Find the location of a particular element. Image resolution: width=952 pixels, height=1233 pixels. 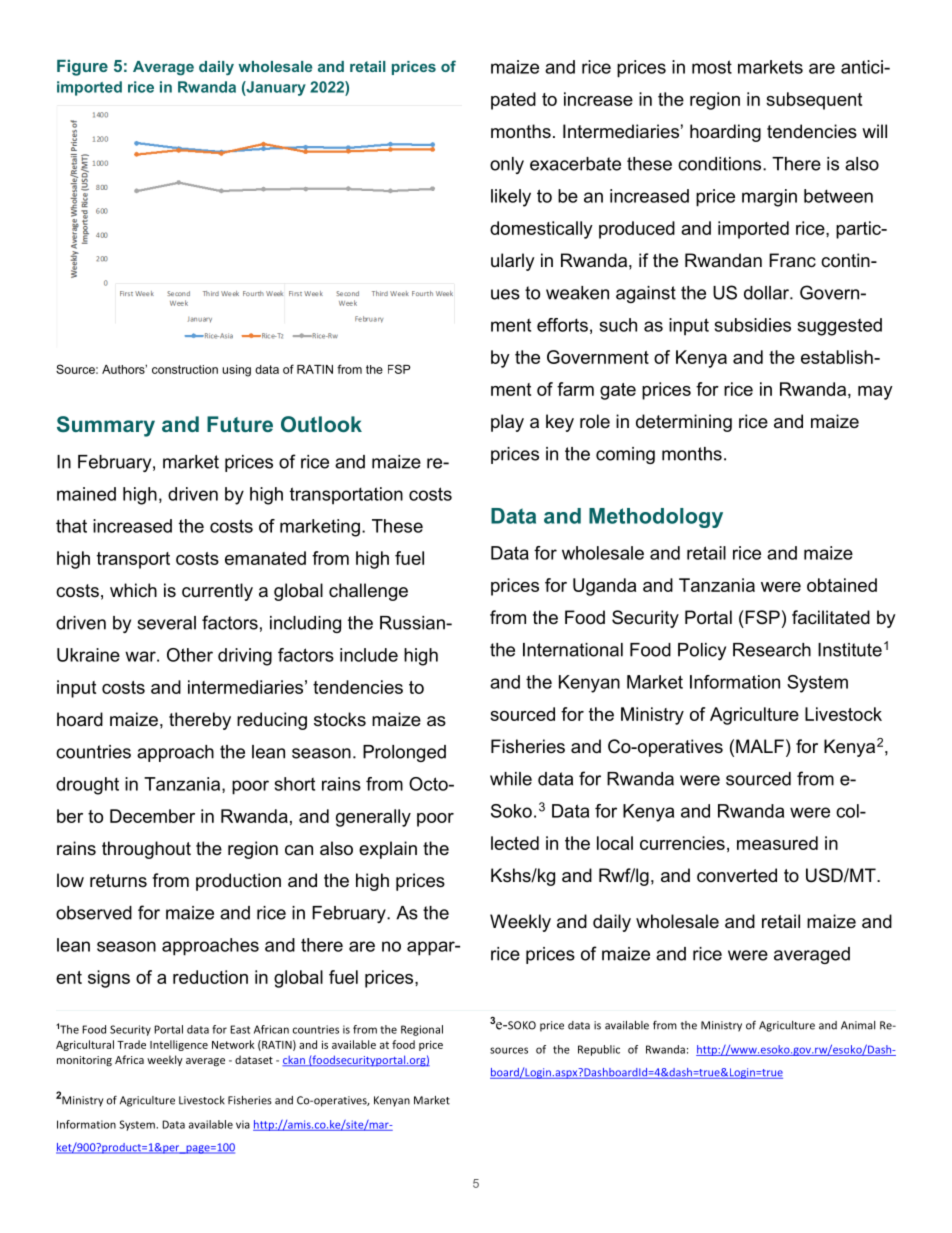

Summary is located at coordinates (106, 426).
